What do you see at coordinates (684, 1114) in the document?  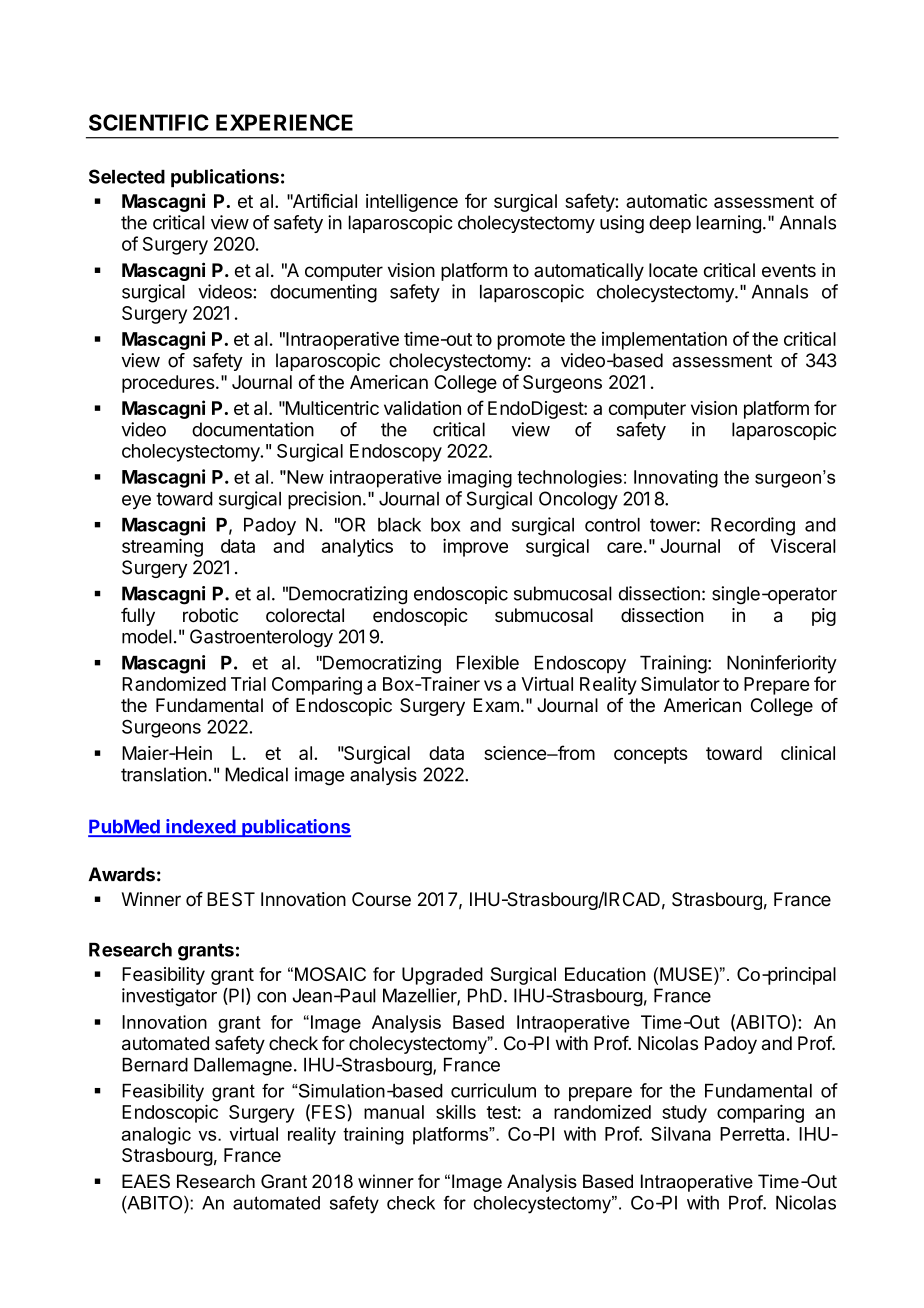 I see `study` at bounding box center [684, 1114].
